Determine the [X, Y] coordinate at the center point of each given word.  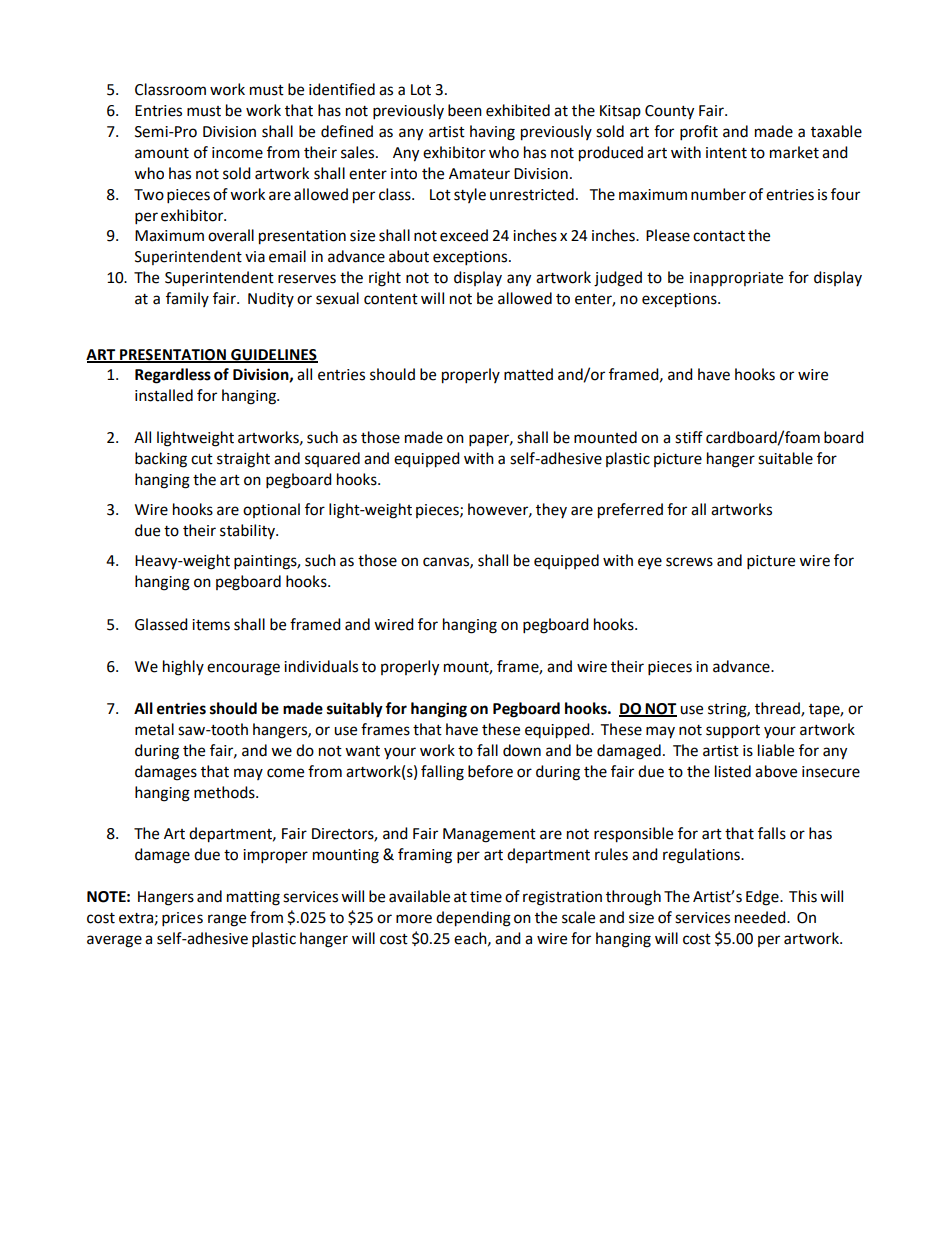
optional [271, 510]
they [551, 510]
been [465, 110]
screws [689, 562]
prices [182, 919]
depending [473, 919]
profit [699, 133]
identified [342, 89]
